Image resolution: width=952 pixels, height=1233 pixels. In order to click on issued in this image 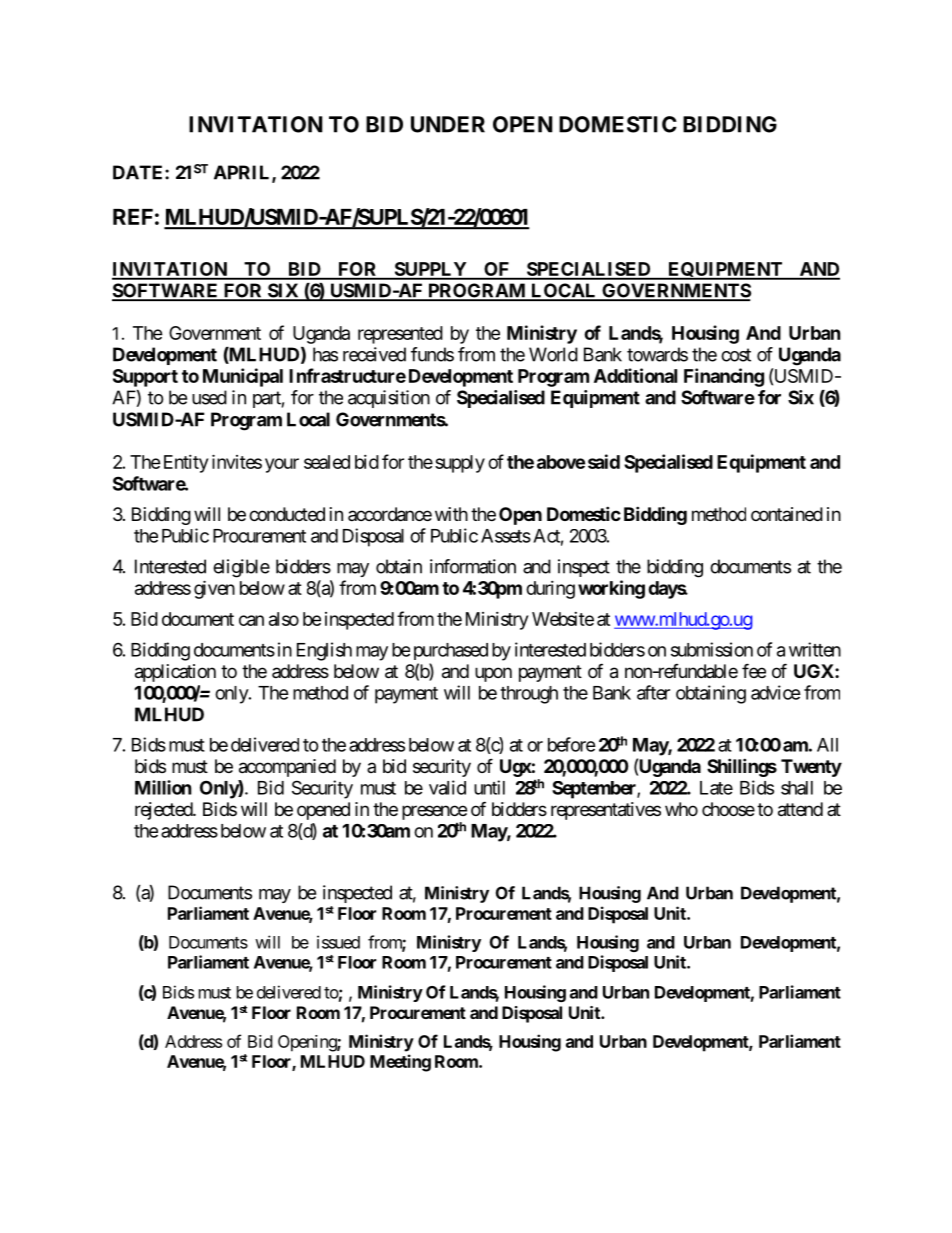, I will do `click(338, 942)`.
